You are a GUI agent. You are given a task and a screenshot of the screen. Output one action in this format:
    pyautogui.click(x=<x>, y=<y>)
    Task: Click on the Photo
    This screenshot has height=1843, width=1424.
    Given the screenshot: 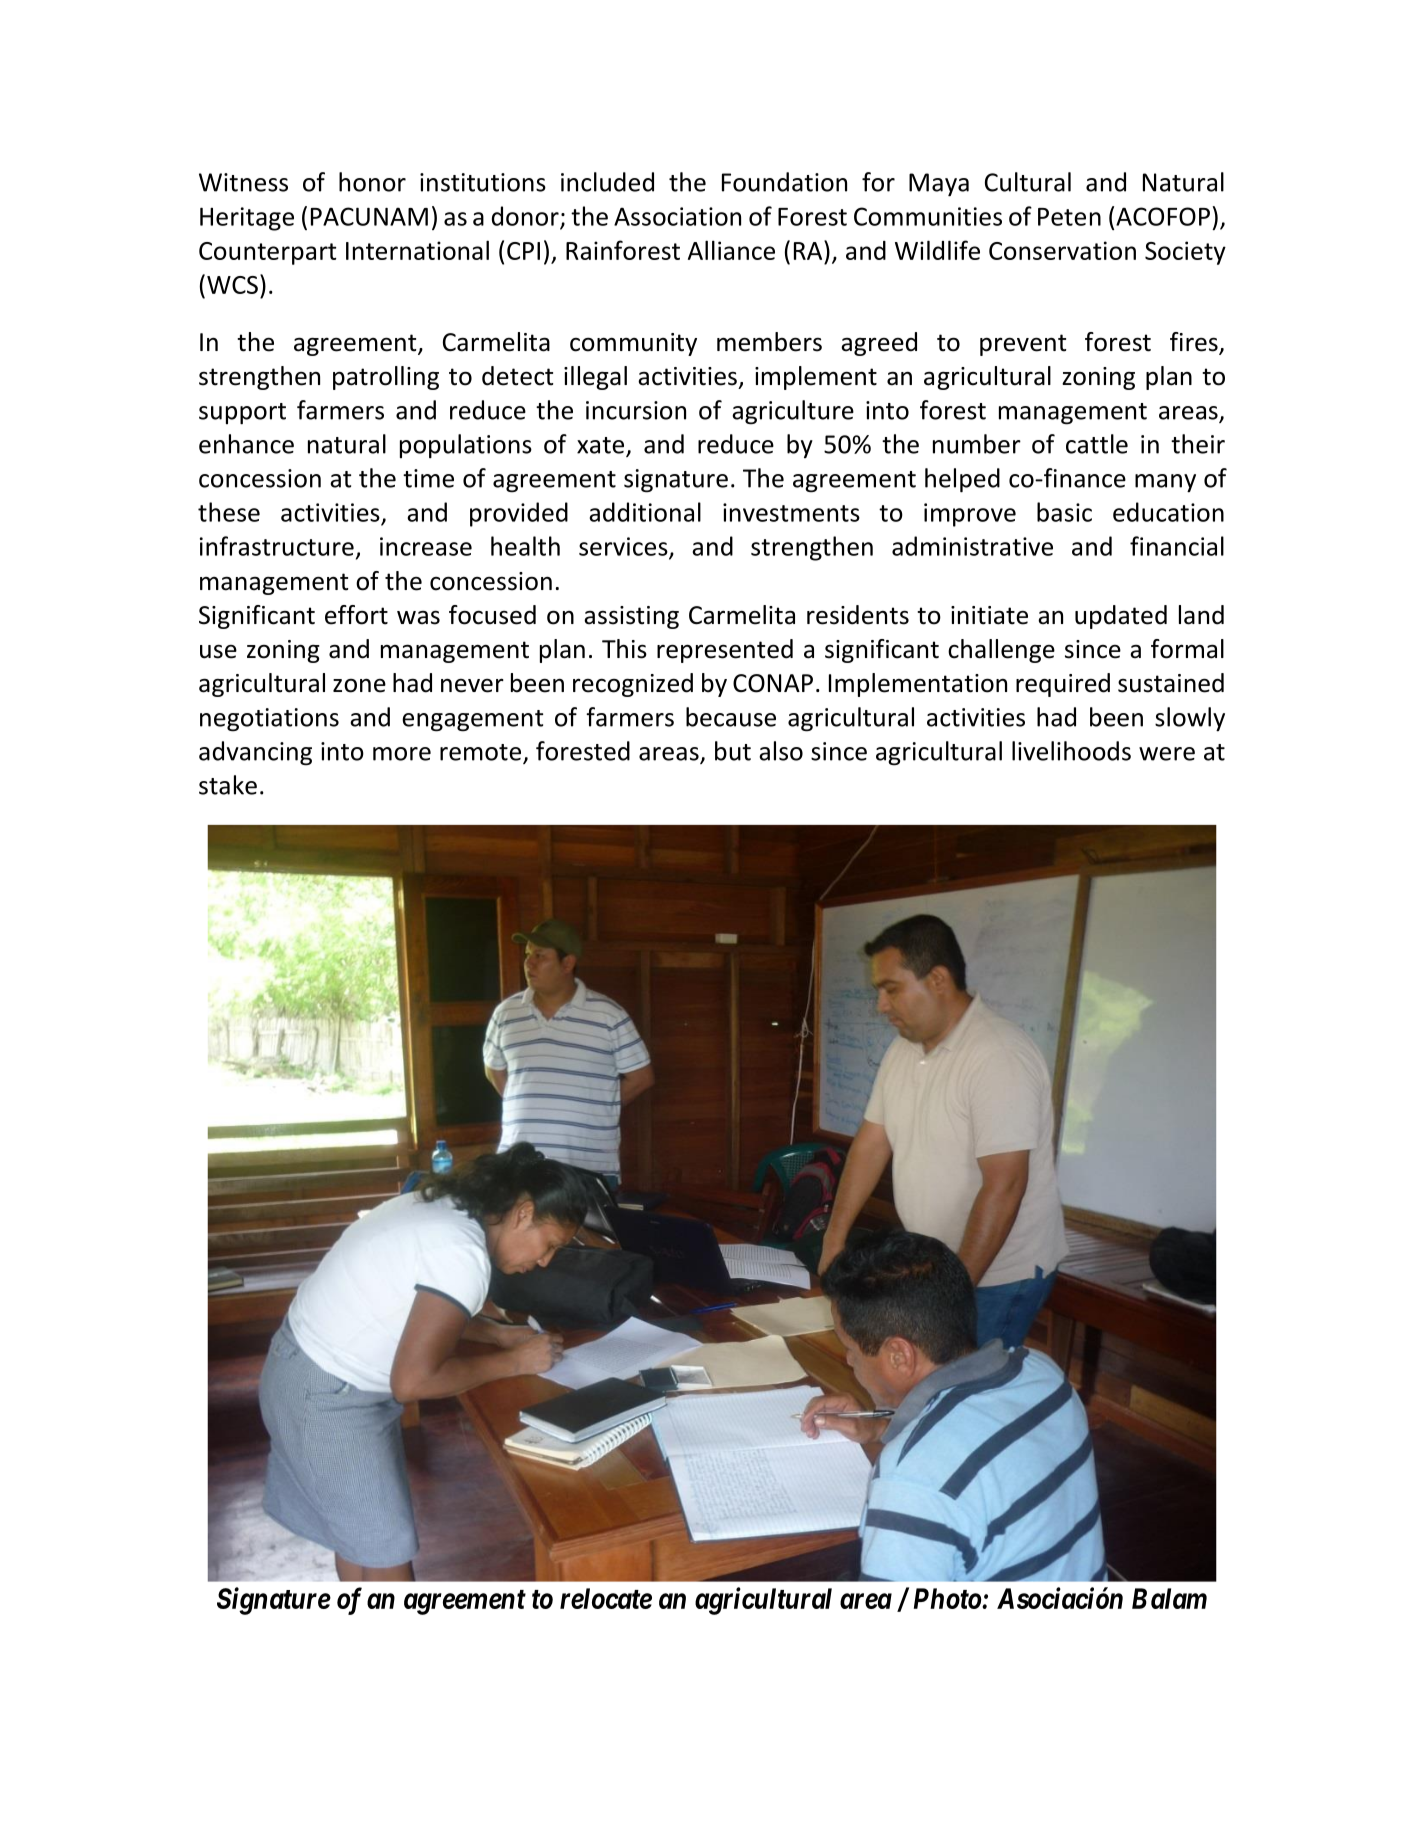 What is the action you would take?
    pyautogui.click(x=948, y=1598)
